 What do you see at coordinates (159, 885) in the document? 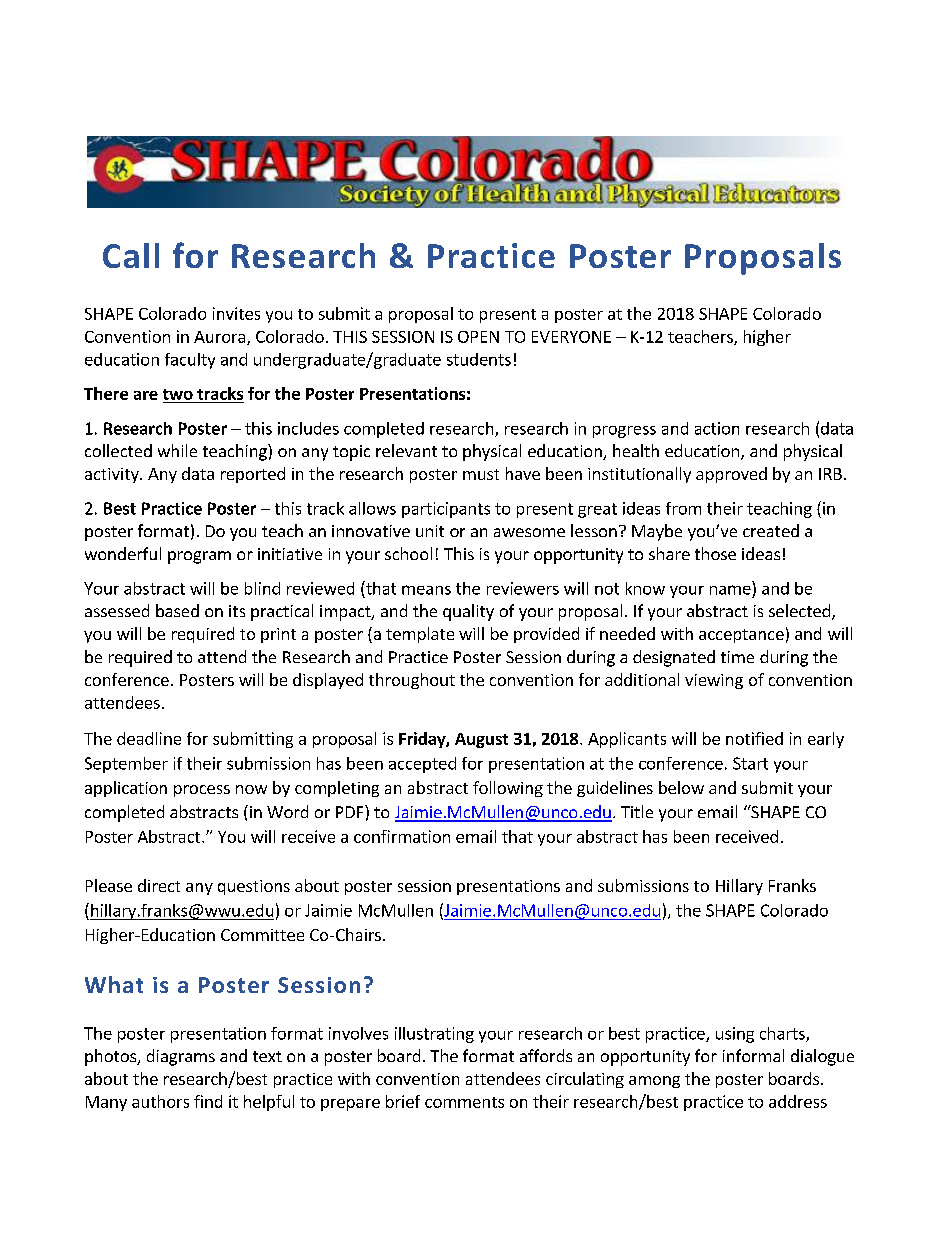
I see `direct` at bounding box center [159, 885].
